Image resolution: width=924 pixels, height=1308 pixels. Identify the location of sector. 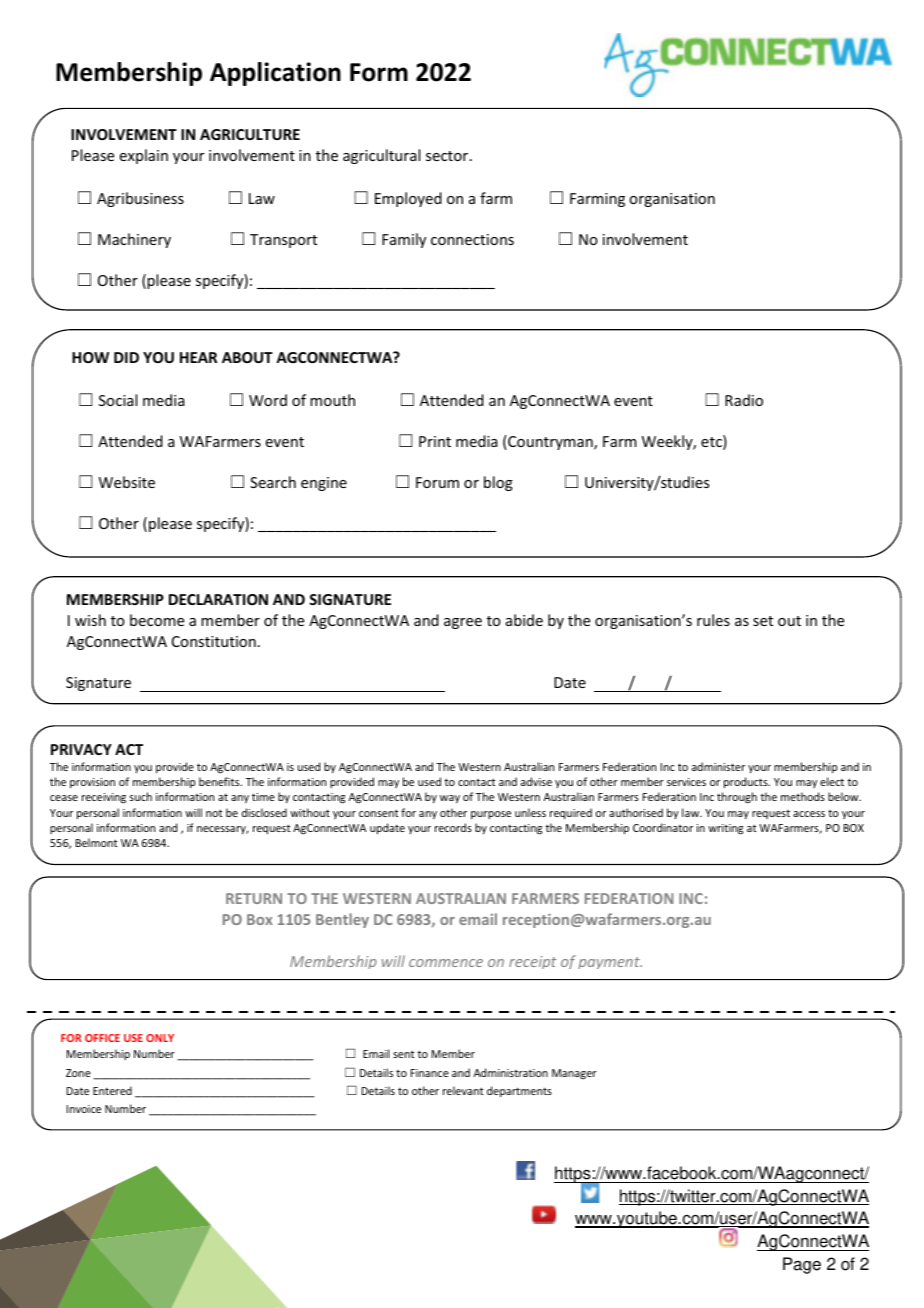
(448, 156).
